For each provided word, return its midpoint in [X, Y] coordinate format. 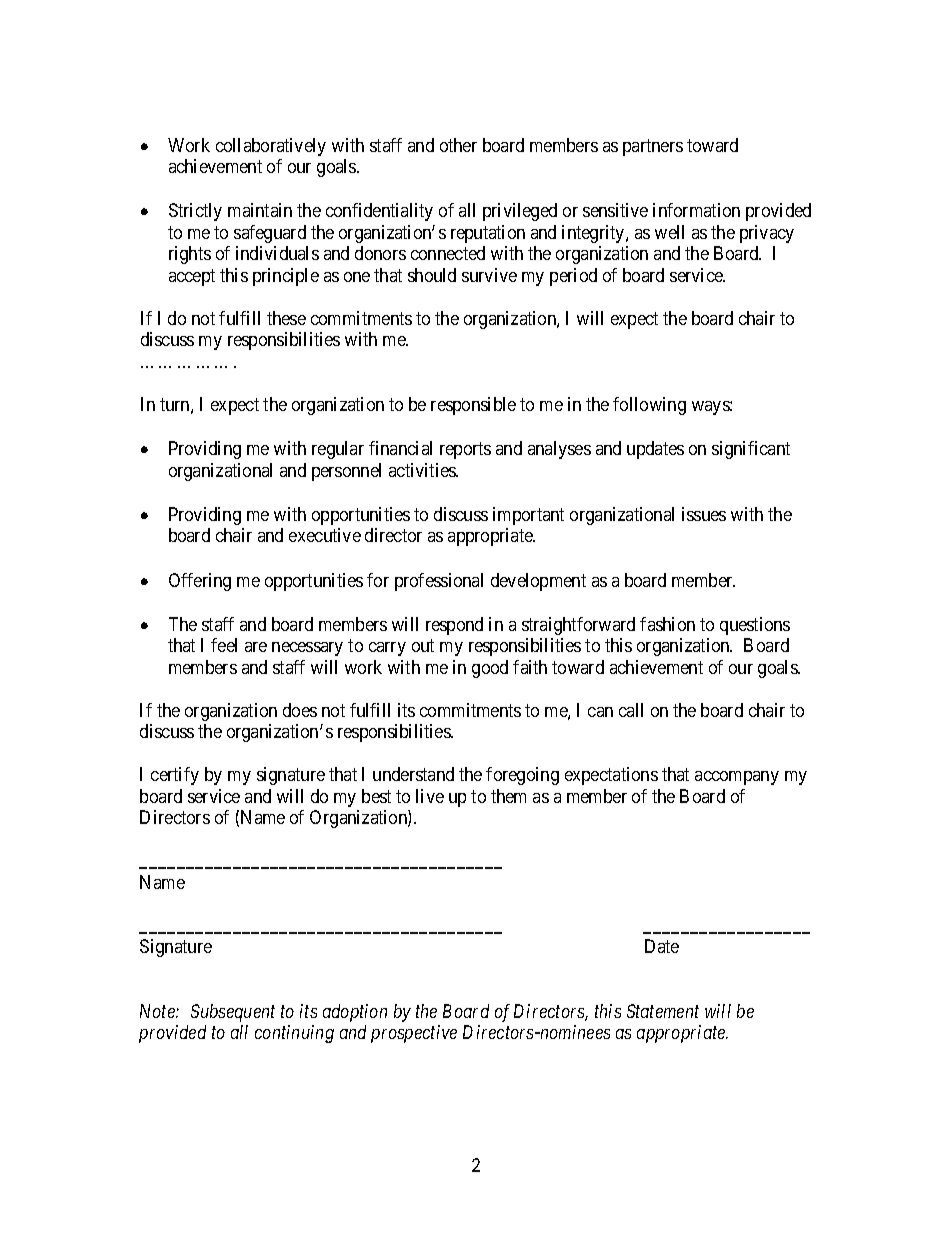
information [696, 210]
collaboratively [271, 147]
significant [751, 450]
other [458, 145]
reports [465, 450]
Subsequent [233, 1013]
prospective [414, 1034]
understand [413, 774]
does [300, 710]
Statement [663, 1011]
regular [338, 450]
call [631, 710]
